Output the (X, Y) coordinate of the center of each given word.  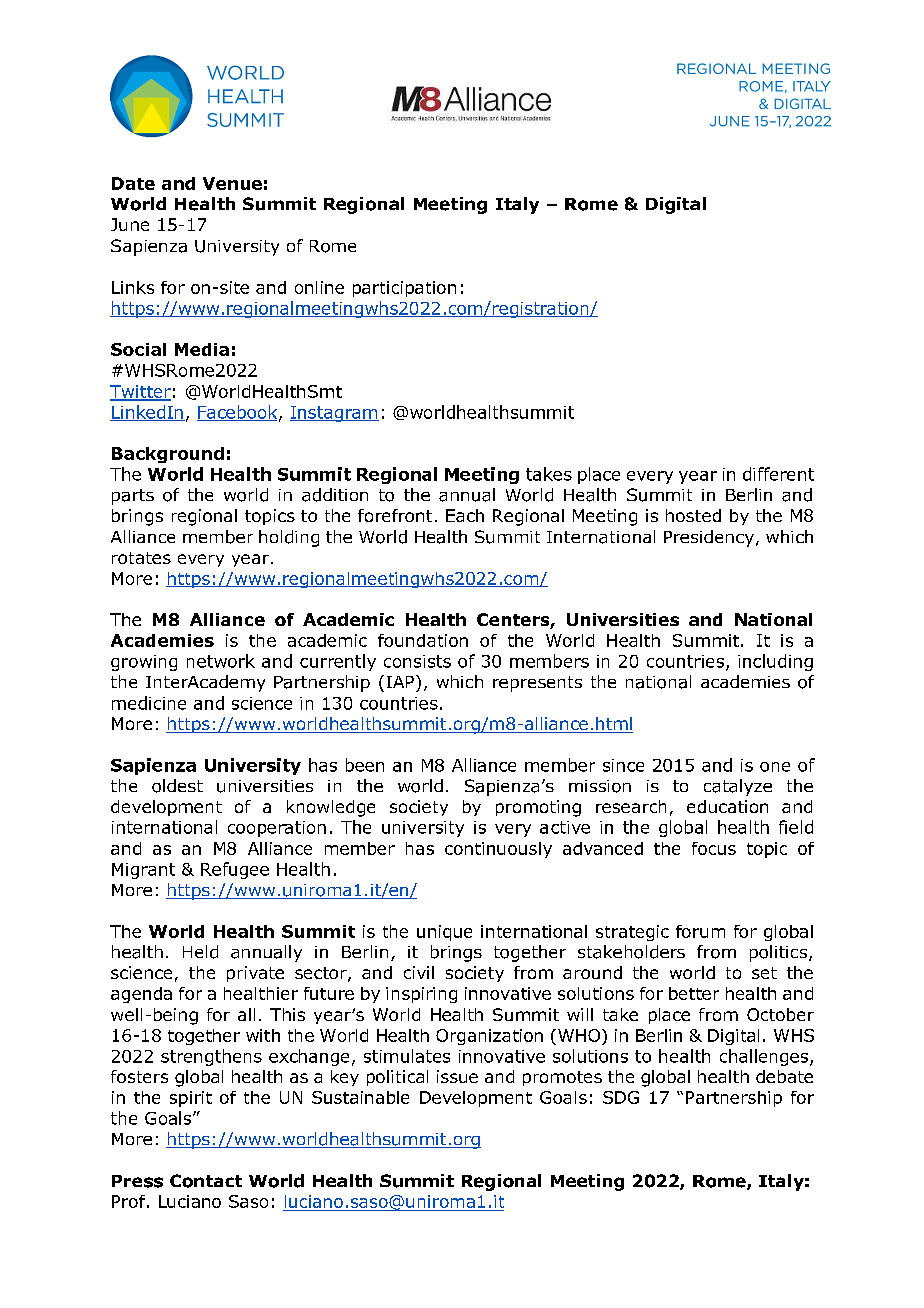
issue (457, 1076)
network (221, 661)
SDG (621, 1097)
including (775, 662)
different (778, 474)
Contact (206, 1181)
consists (417, 661)
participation (404, 289)
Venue (232, 183)
